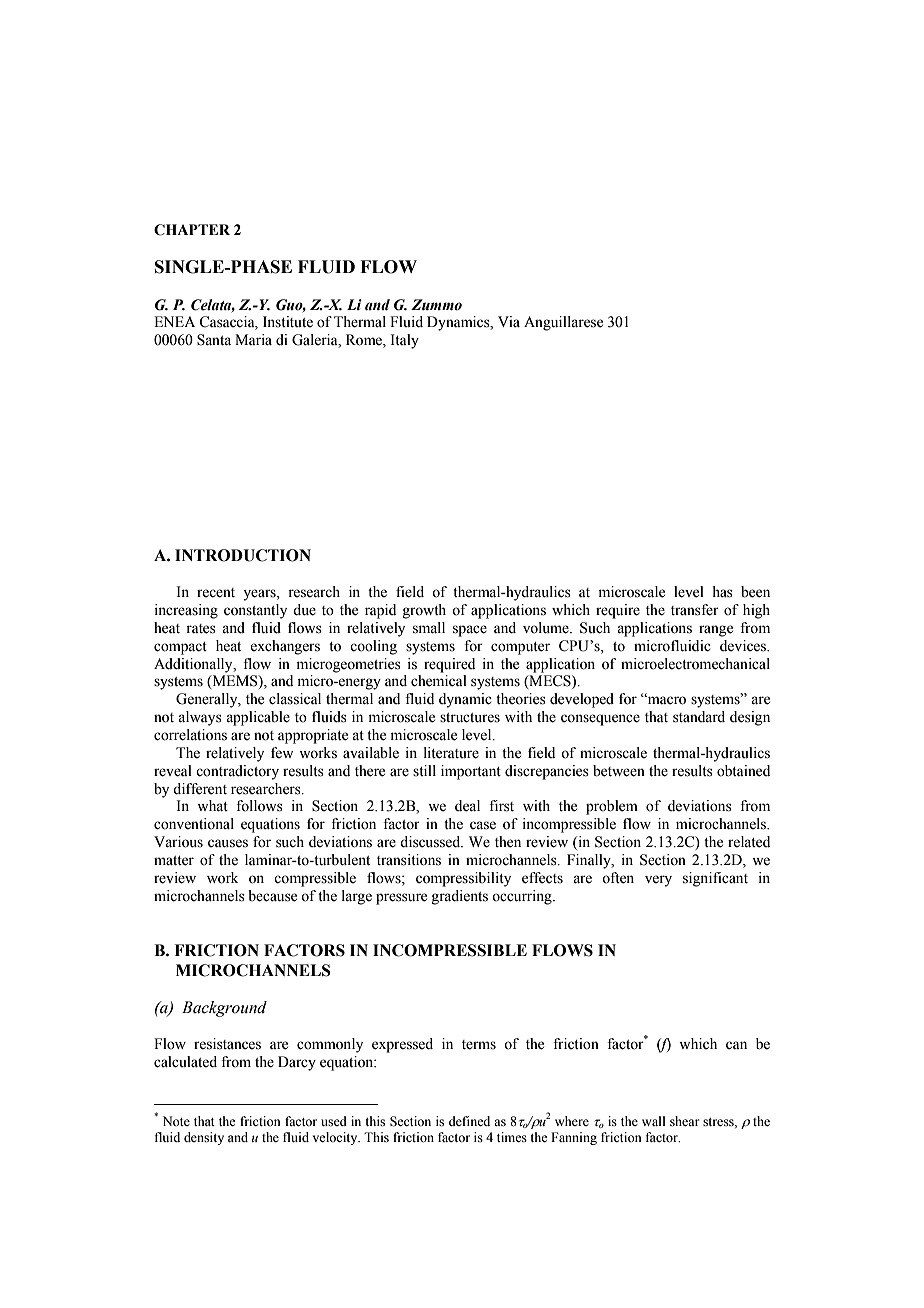  What do you see at coordinates (228, 843) in the screenshot?
I see `causes` at bounding box center [228, 843].
